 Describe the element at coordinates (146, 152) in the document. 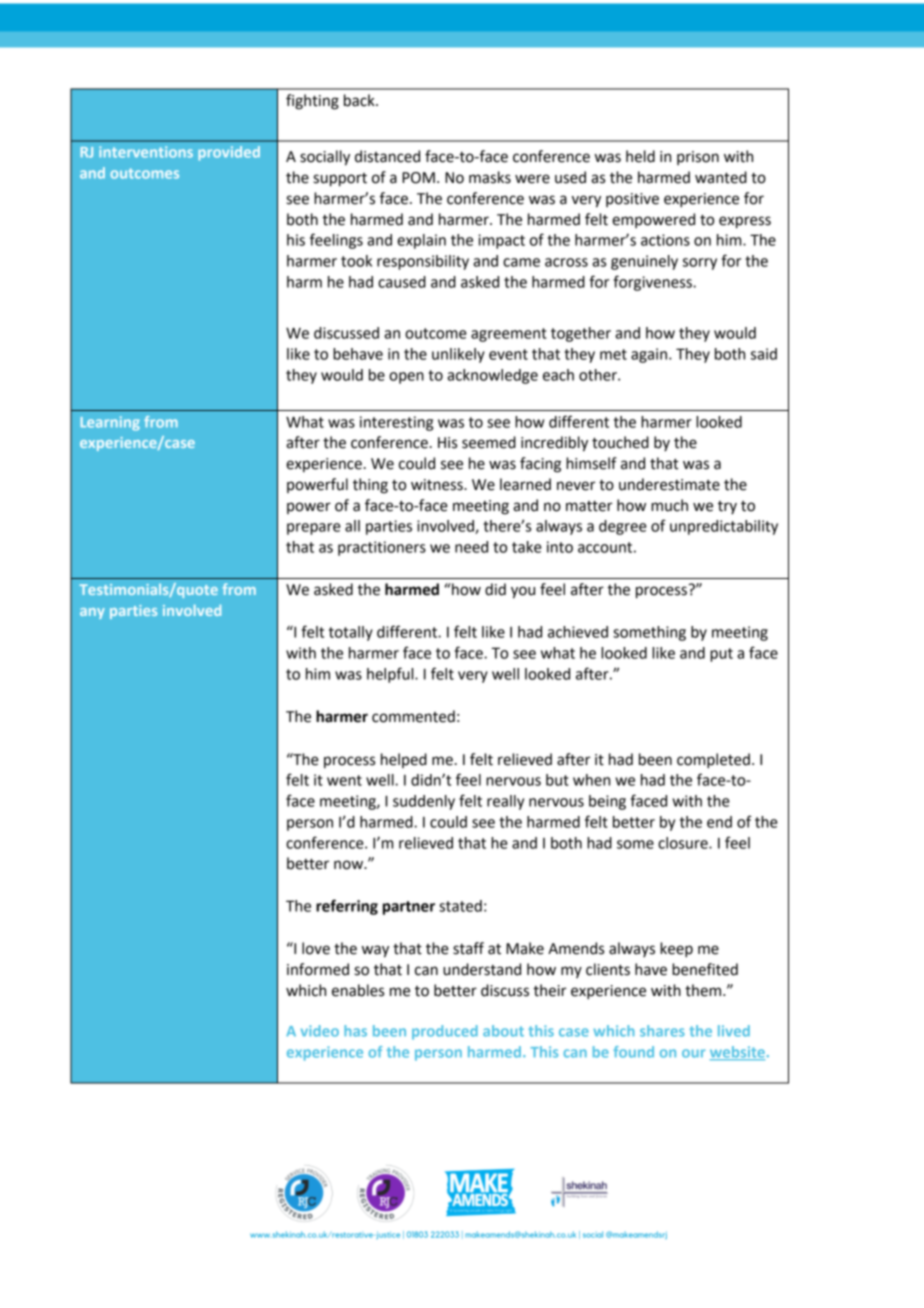

I see `interventions` at that location.
